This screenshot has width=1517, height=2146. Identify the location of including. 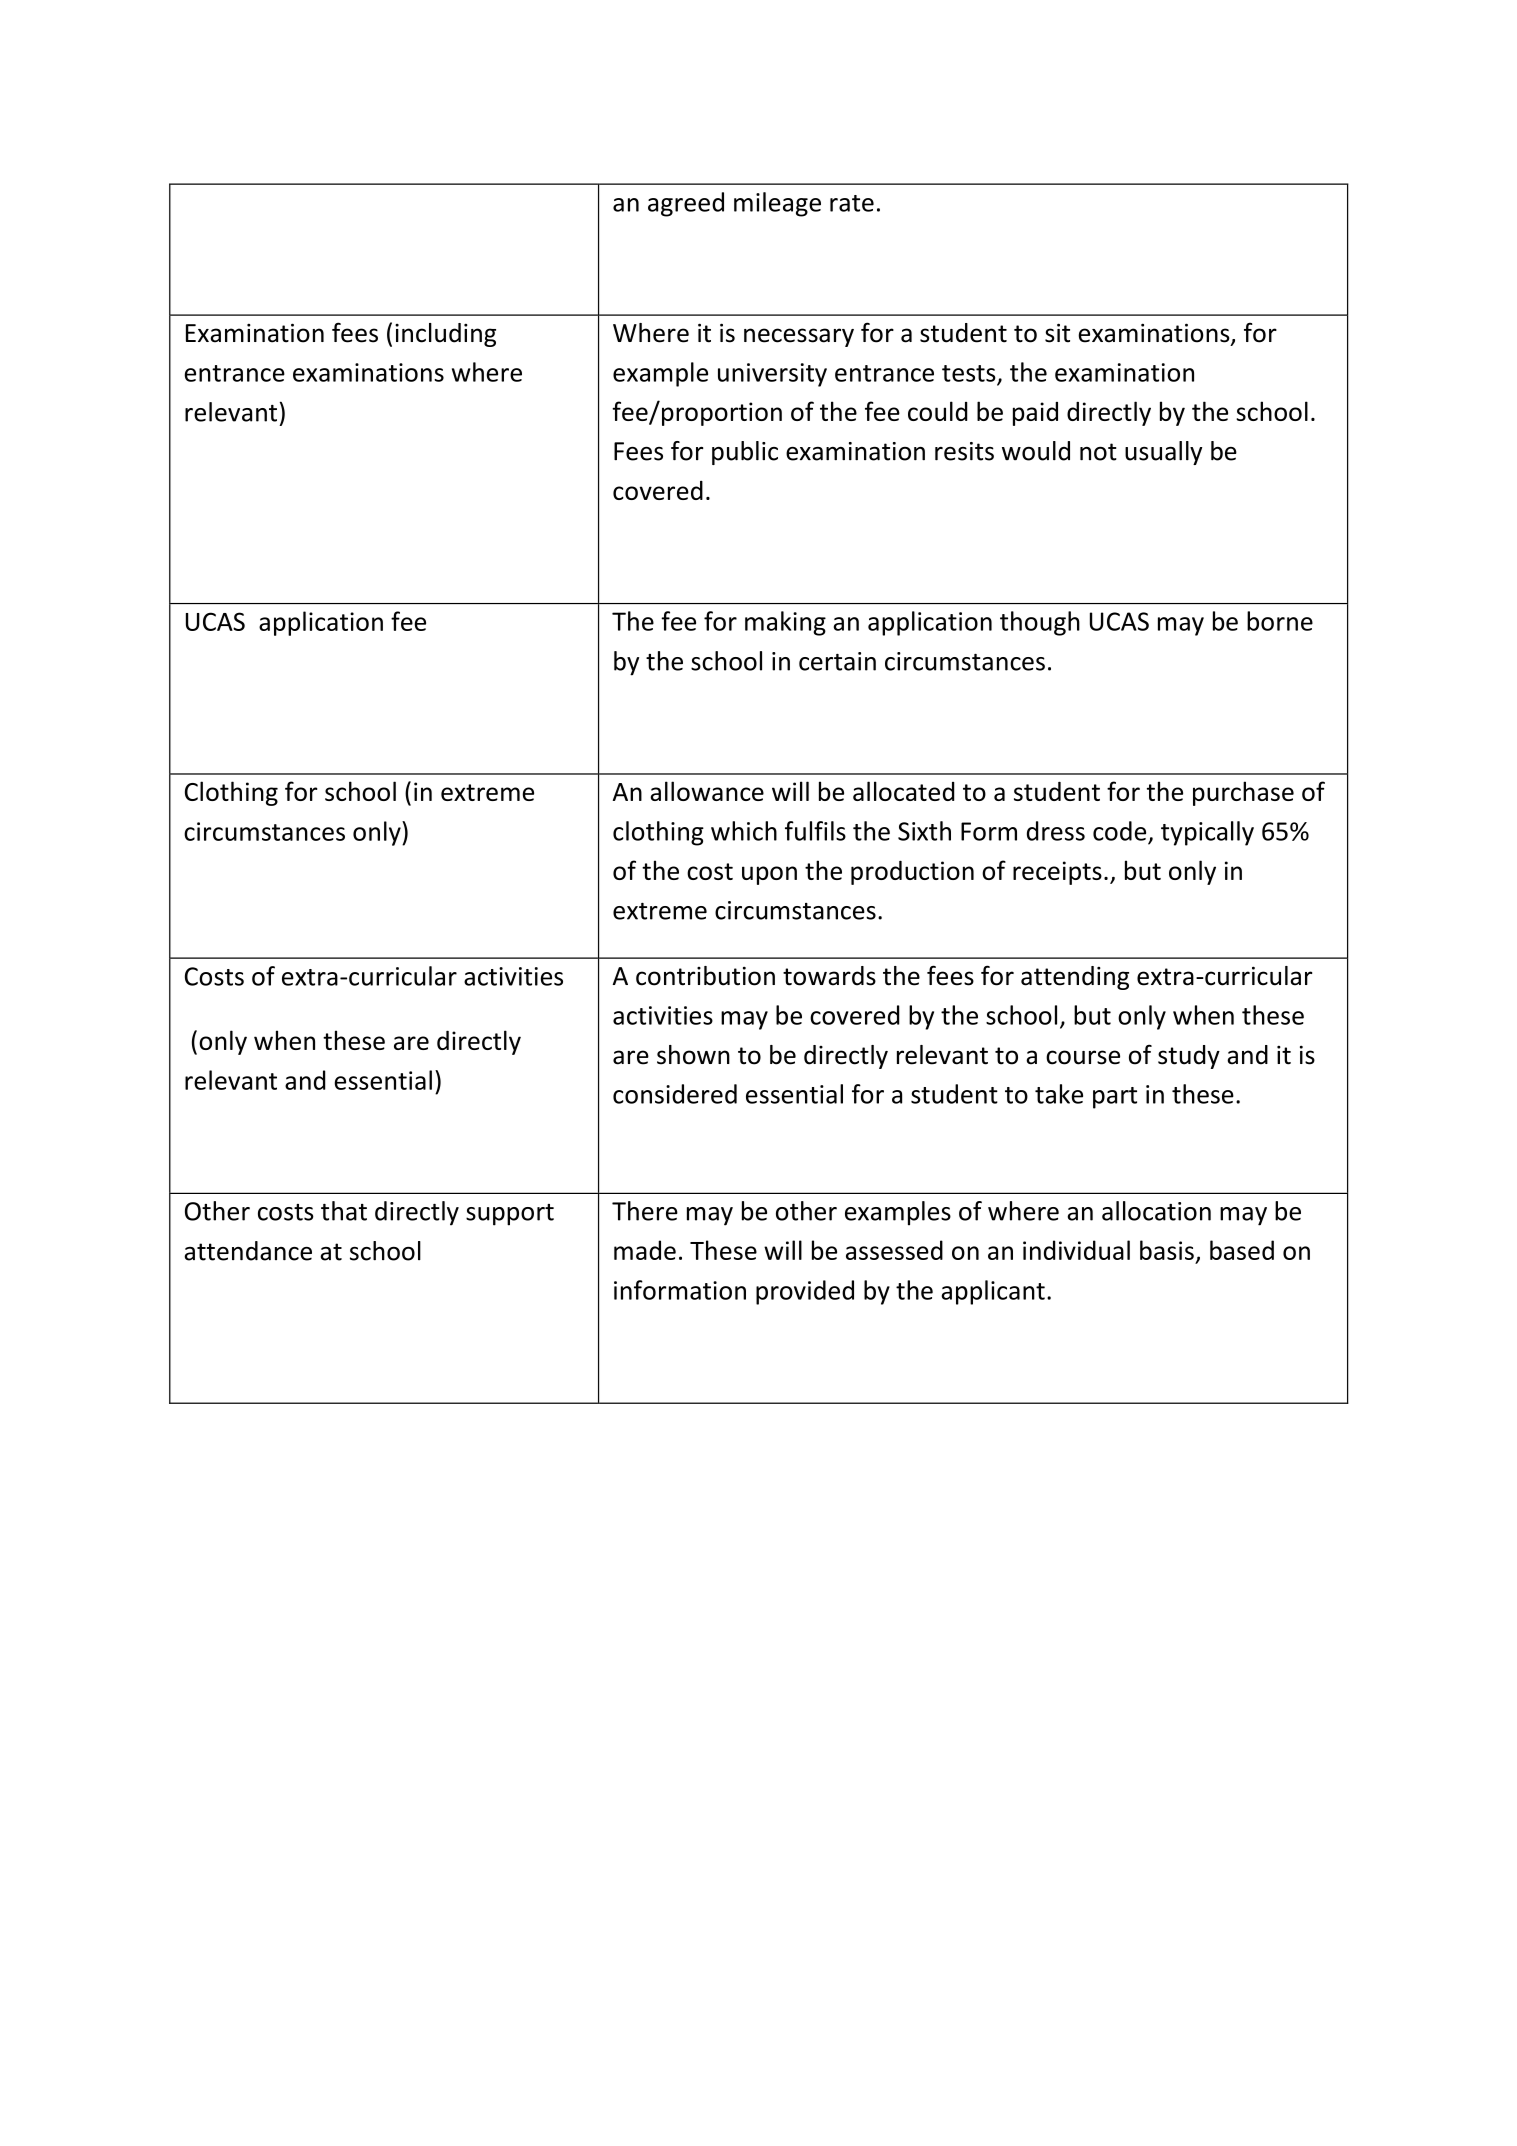
(445, 335).
